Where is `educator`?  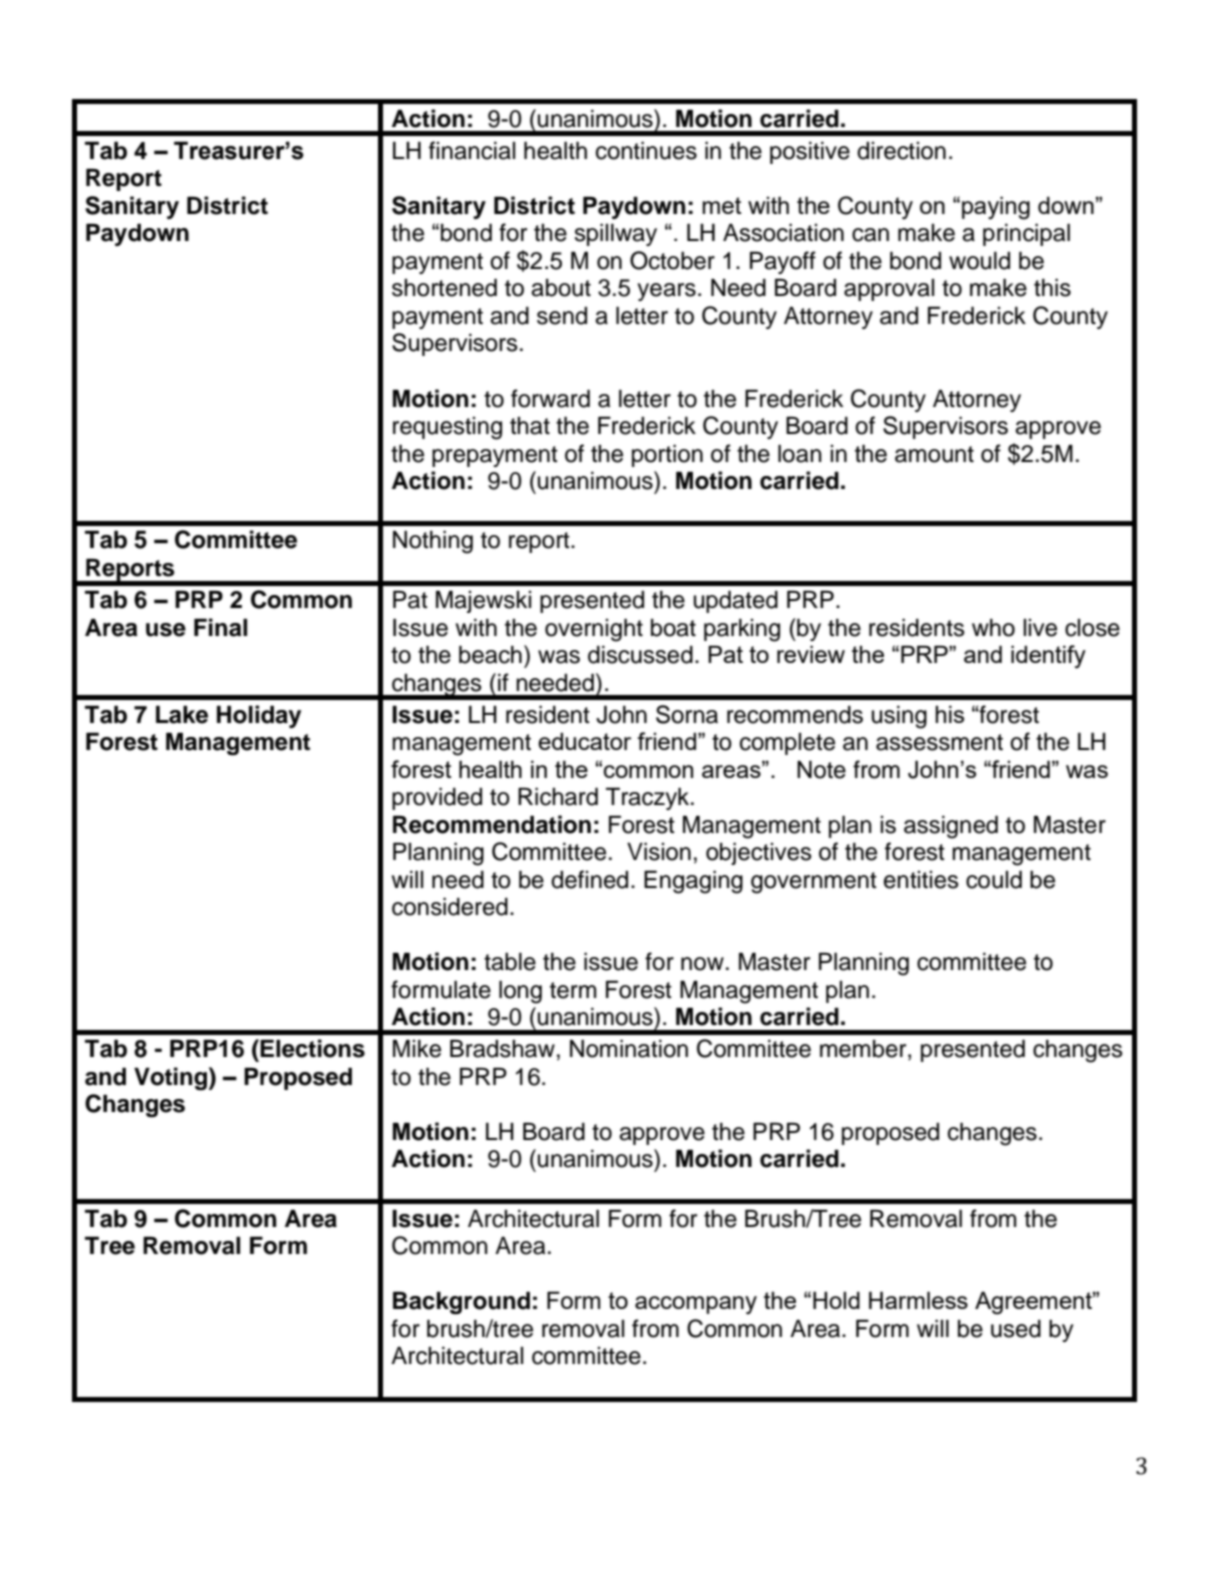 educator is located at coordinates (584, 741).
